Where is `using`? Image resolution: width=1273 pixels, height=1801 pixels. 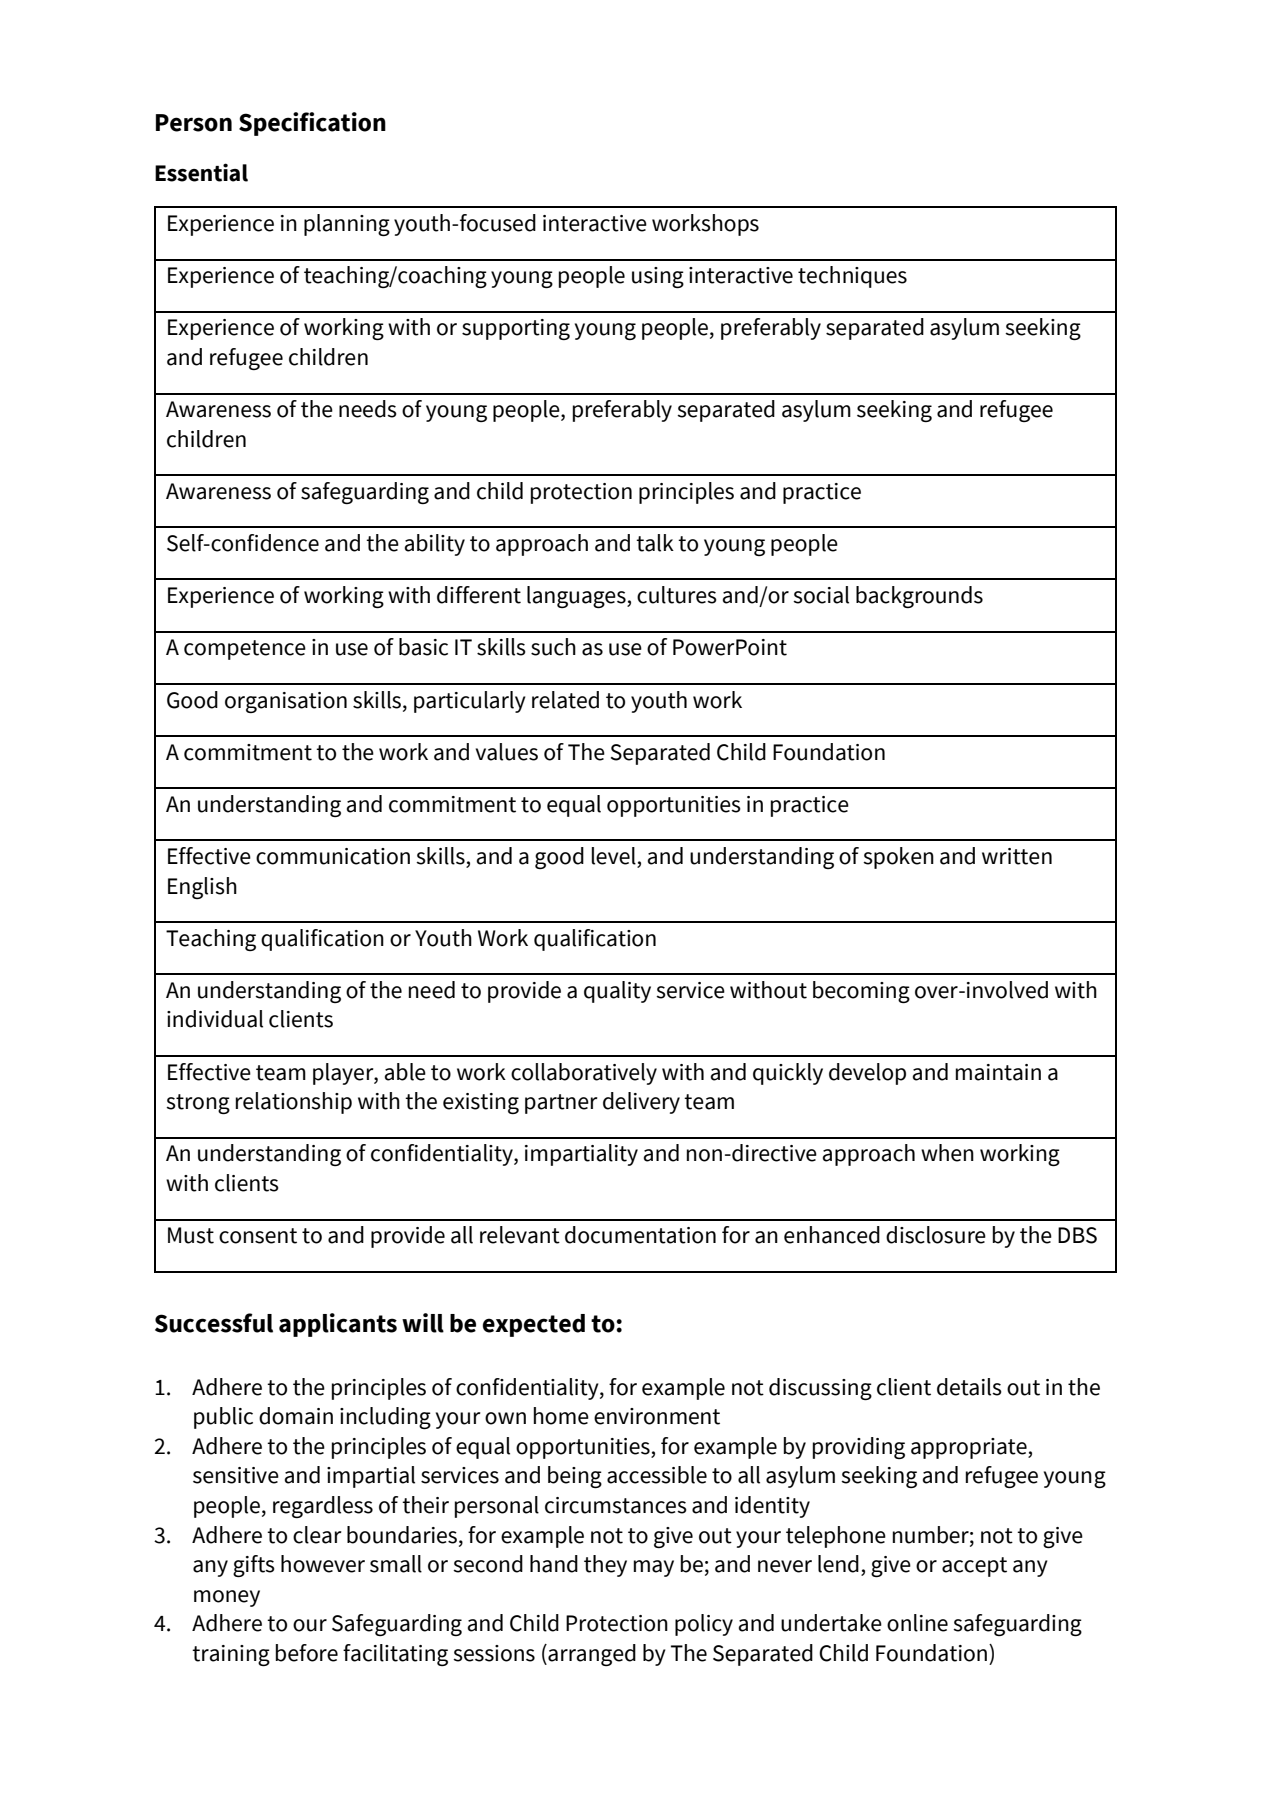
using is located at coordinates (658, 277).
